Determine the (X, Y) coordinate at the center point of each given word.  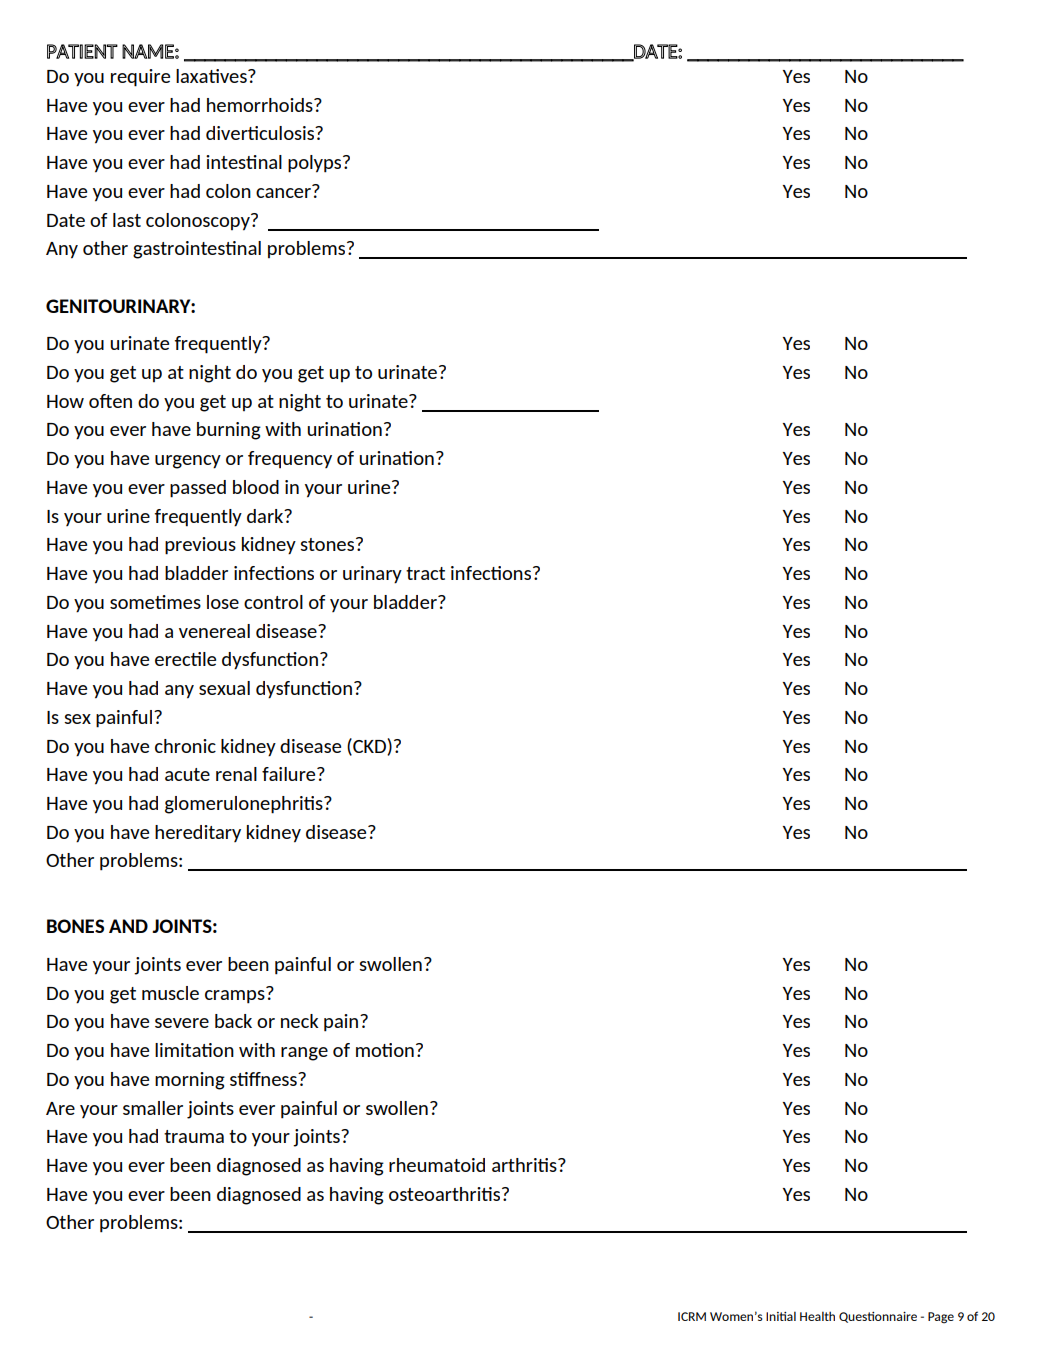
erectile (185, 659)
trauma (194, 1136)
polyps (316, 164)
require (140, 78)
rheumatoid (437, 1165)
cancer (283, 193)
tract (425, 573)
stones (328, 544)
